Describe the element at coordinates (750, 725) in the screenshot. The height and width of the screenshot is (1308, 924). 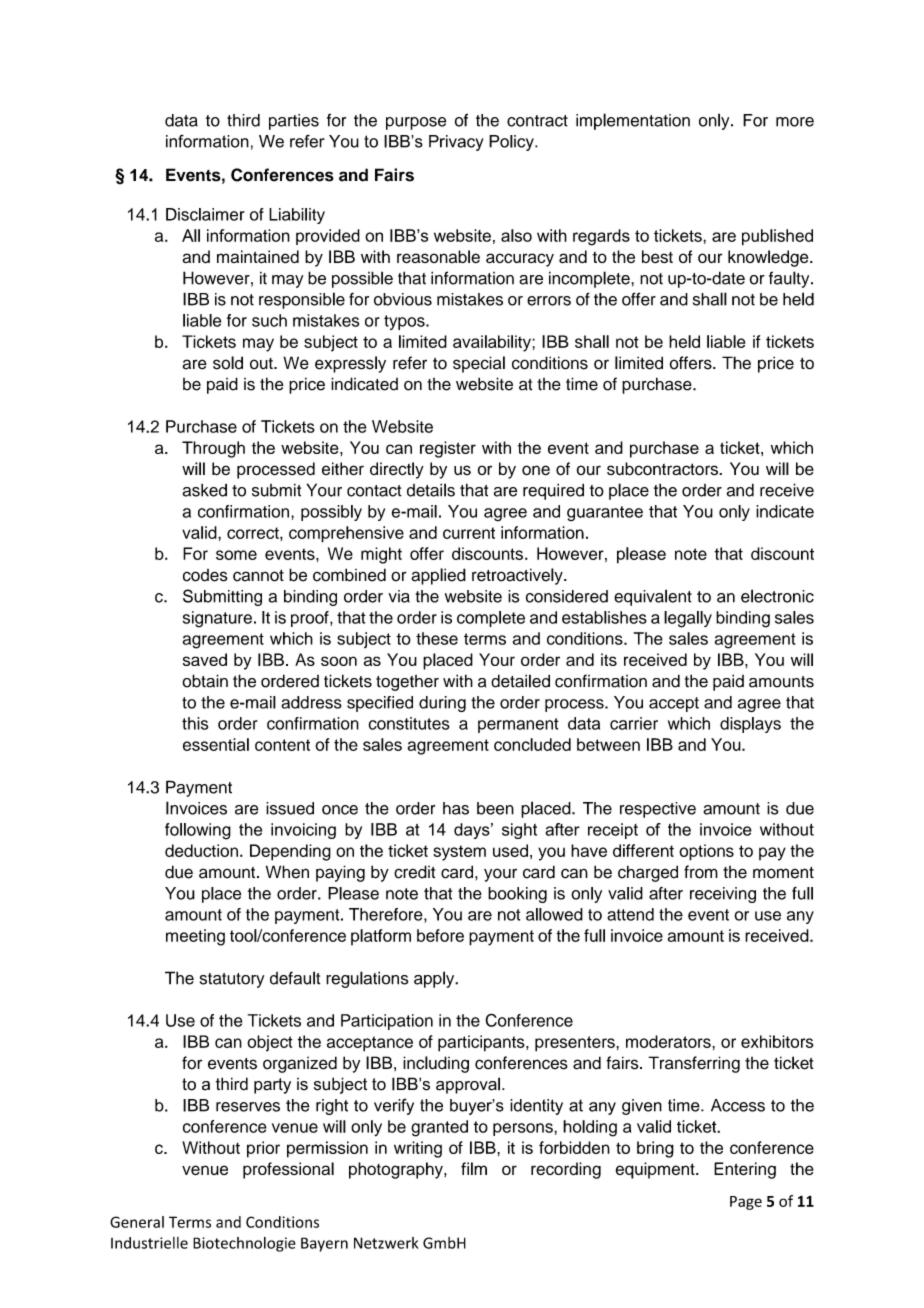
I see `displays` at that location.
